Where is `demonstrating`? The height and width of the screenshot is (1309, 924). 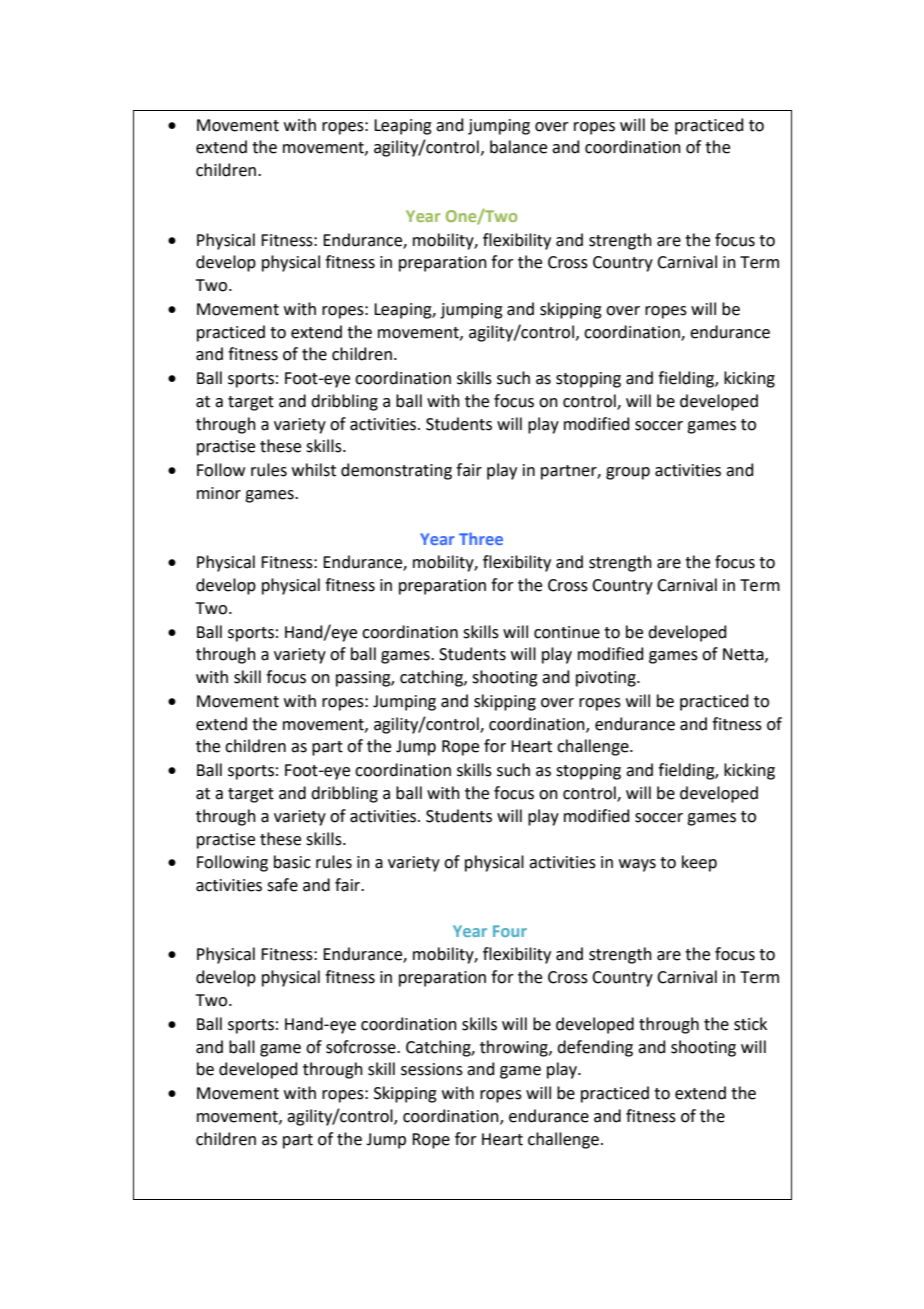
demonstrating is located at coordinates (396, 471).
